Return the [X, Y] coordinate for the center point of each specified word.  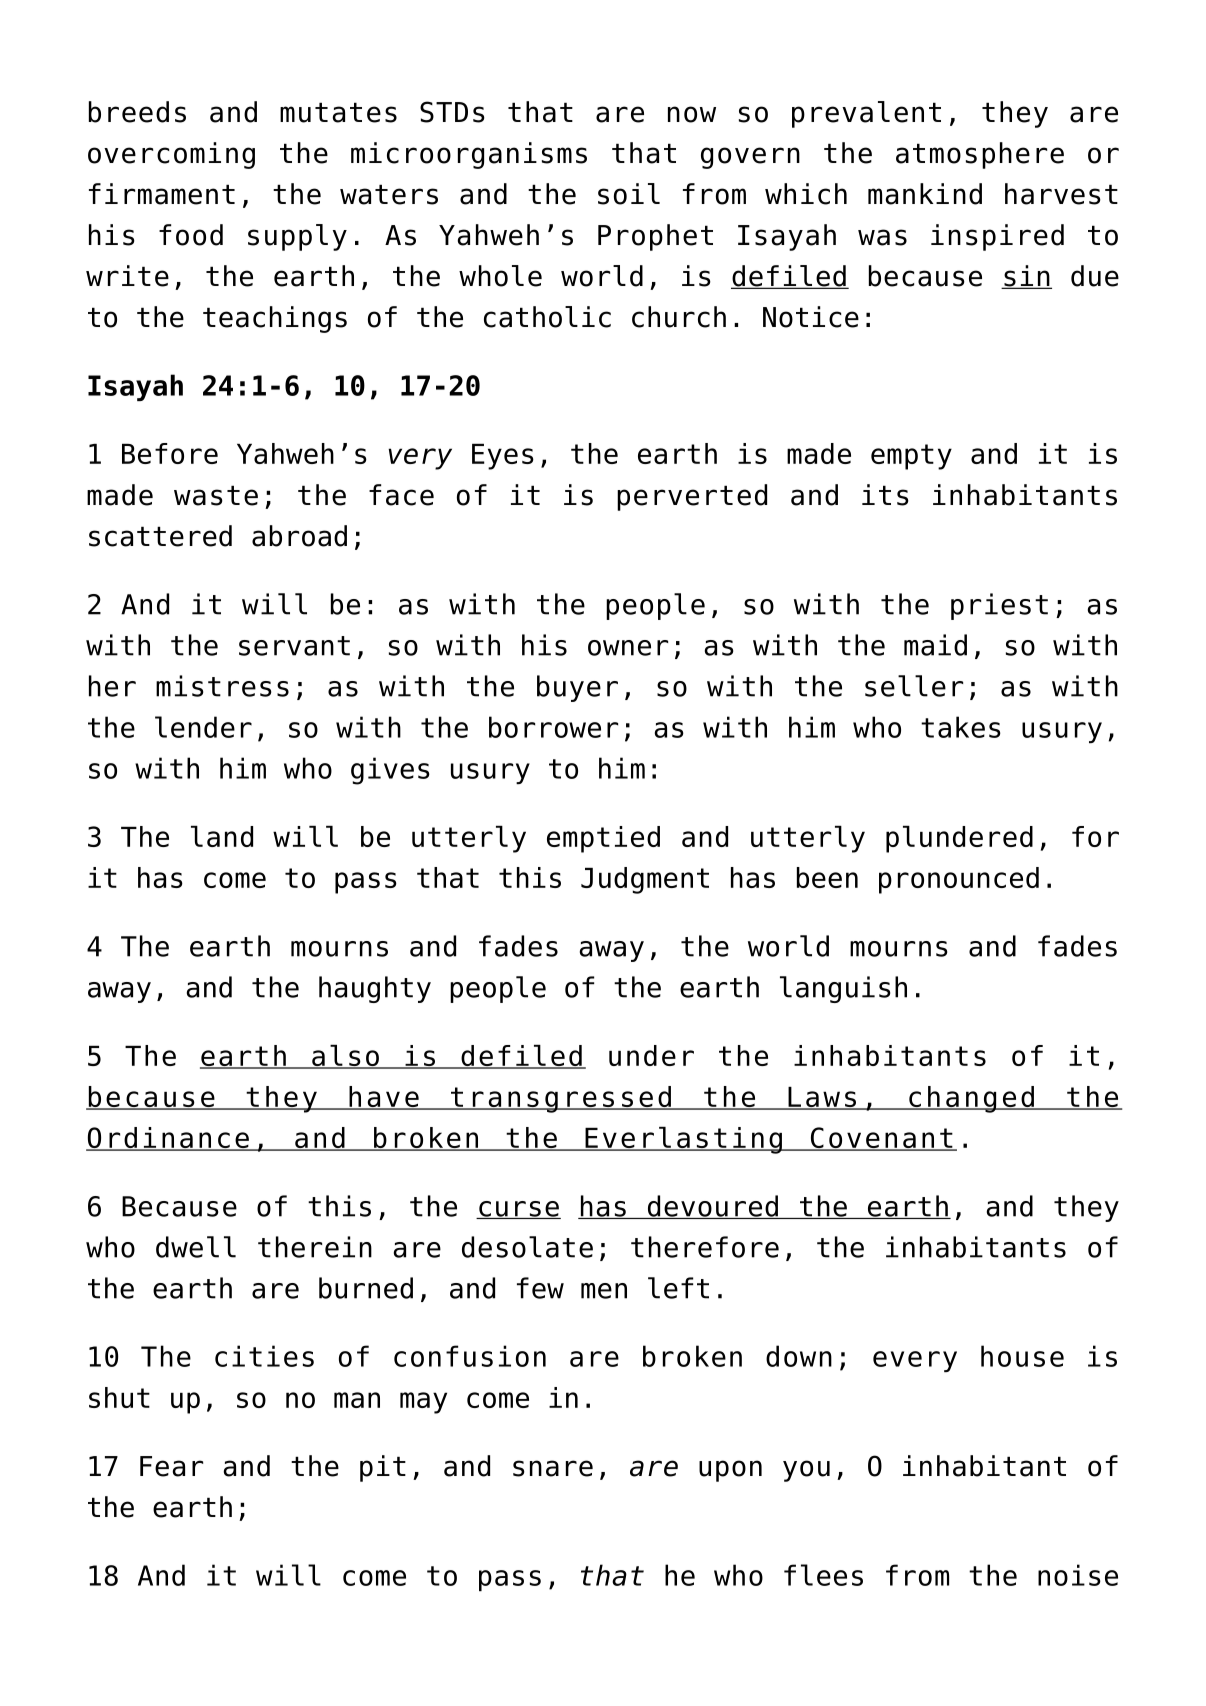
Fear [171, 1466]
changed [971, 1099]
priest [999, 606]
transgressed [561, 1099]
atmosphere [980, 155]
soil [629, 194]
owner [628, 648]
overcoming [171, 155]
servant [294, 646]
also [345, 1057]
